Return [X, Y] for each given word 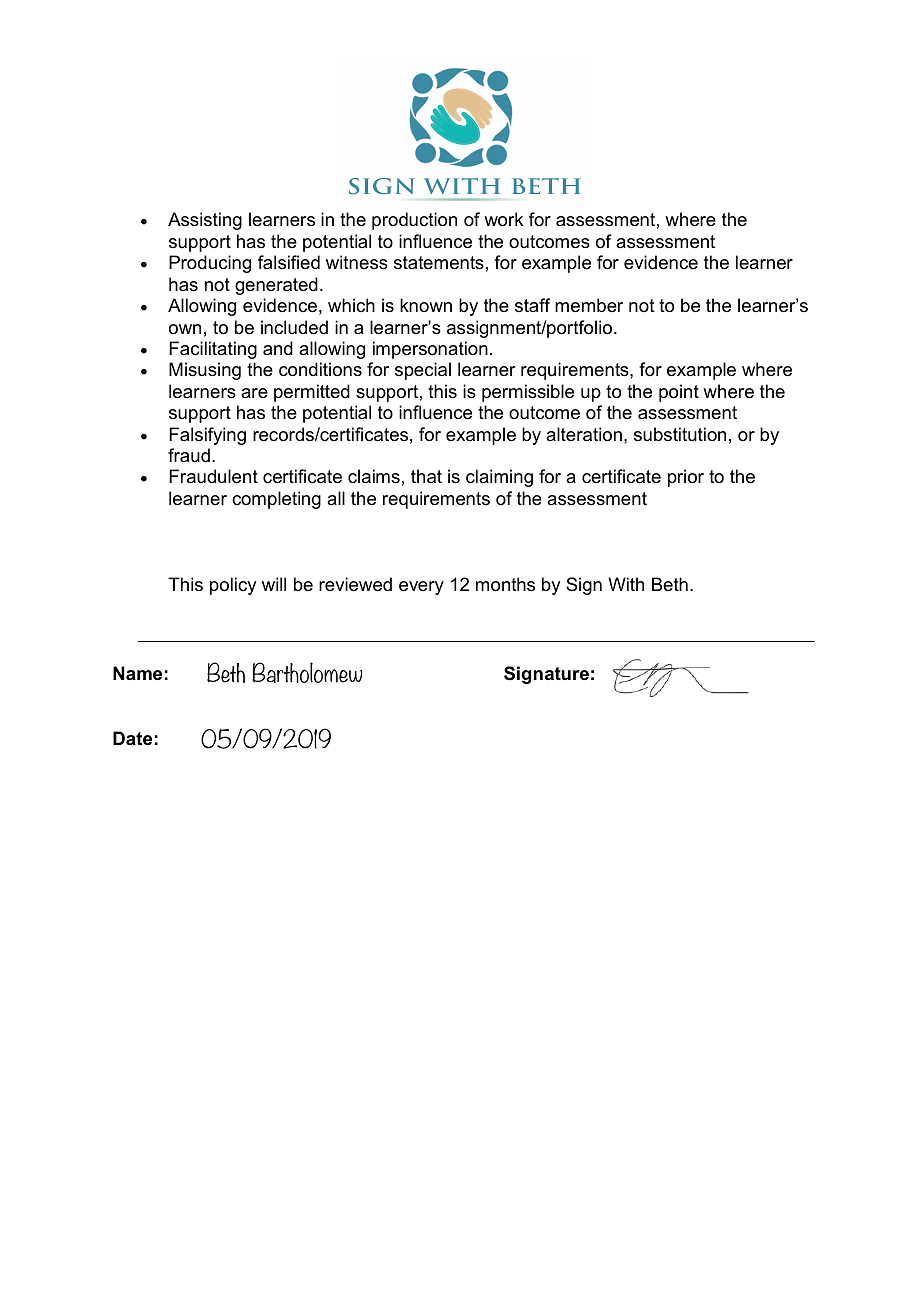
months [505, 584]
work [503, 219]
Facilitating [213, 350]
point [679, 393]
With [626, 584]
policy [233, 586]
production [414, 221]
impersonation [430, 350]
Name [137, 673]
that [426, 476]
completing [276, 500]
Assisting [205, 221]
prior [686, 478]
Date [132, 738]
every [421, 588]
